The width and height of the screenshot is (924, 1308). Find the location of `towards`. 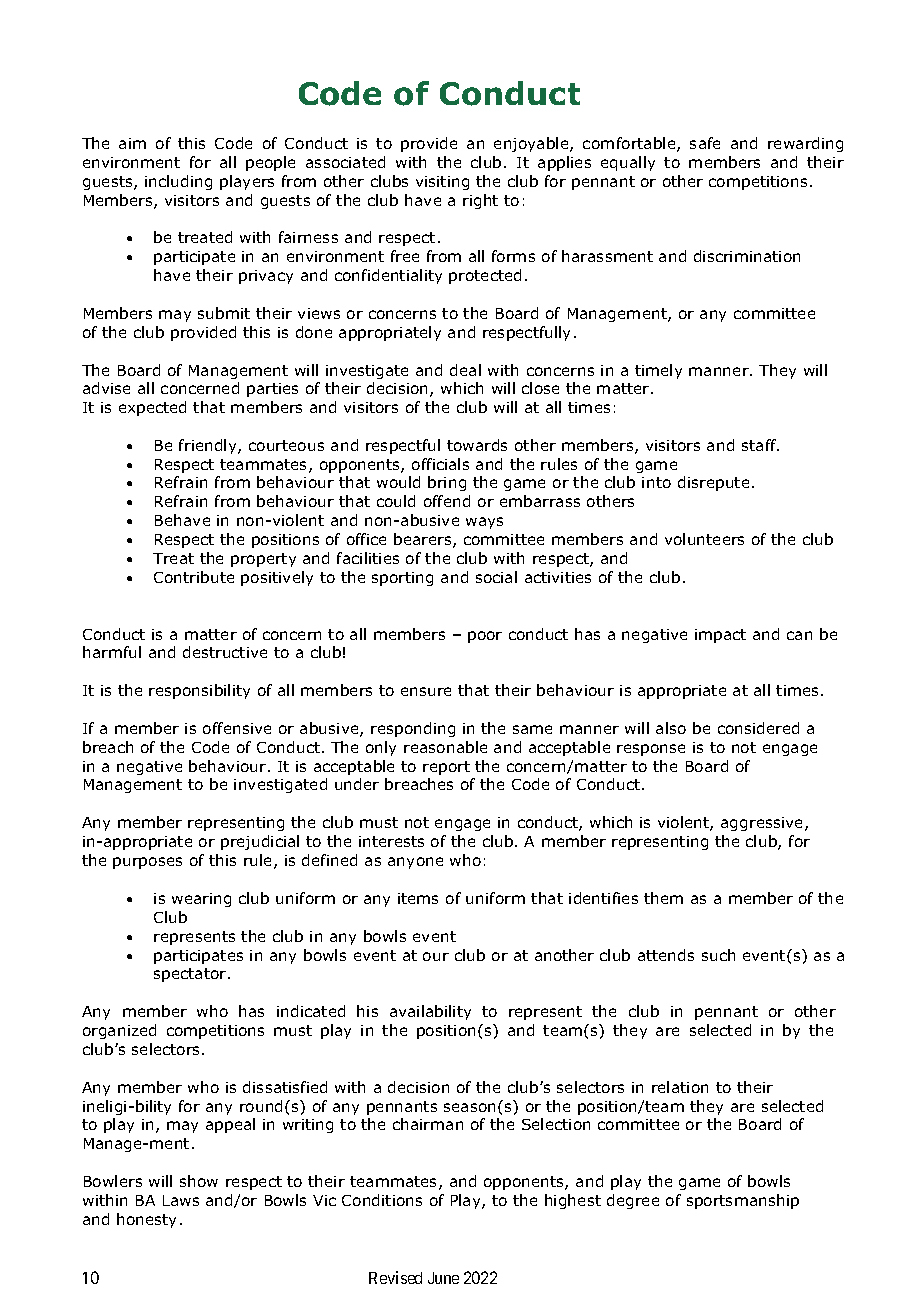

towards is located at coordinates (477, 445).
